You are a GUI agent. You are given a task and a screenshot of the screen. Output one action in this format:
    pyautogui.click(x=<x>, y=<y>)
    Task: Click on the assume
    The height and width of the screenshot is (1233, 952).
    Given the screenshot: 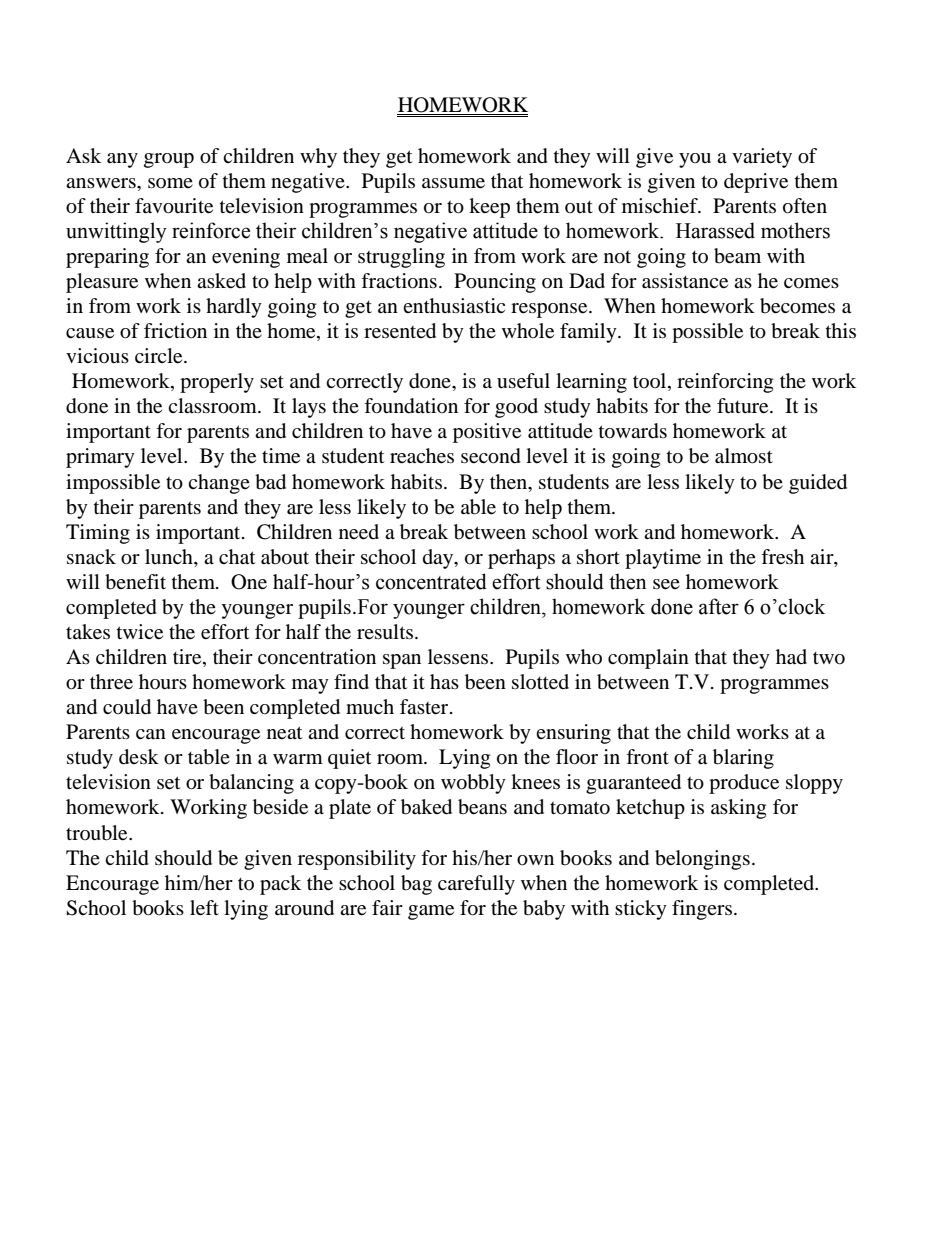 What is the action you would take?
    pyautogui.click(x=453, y=183)
